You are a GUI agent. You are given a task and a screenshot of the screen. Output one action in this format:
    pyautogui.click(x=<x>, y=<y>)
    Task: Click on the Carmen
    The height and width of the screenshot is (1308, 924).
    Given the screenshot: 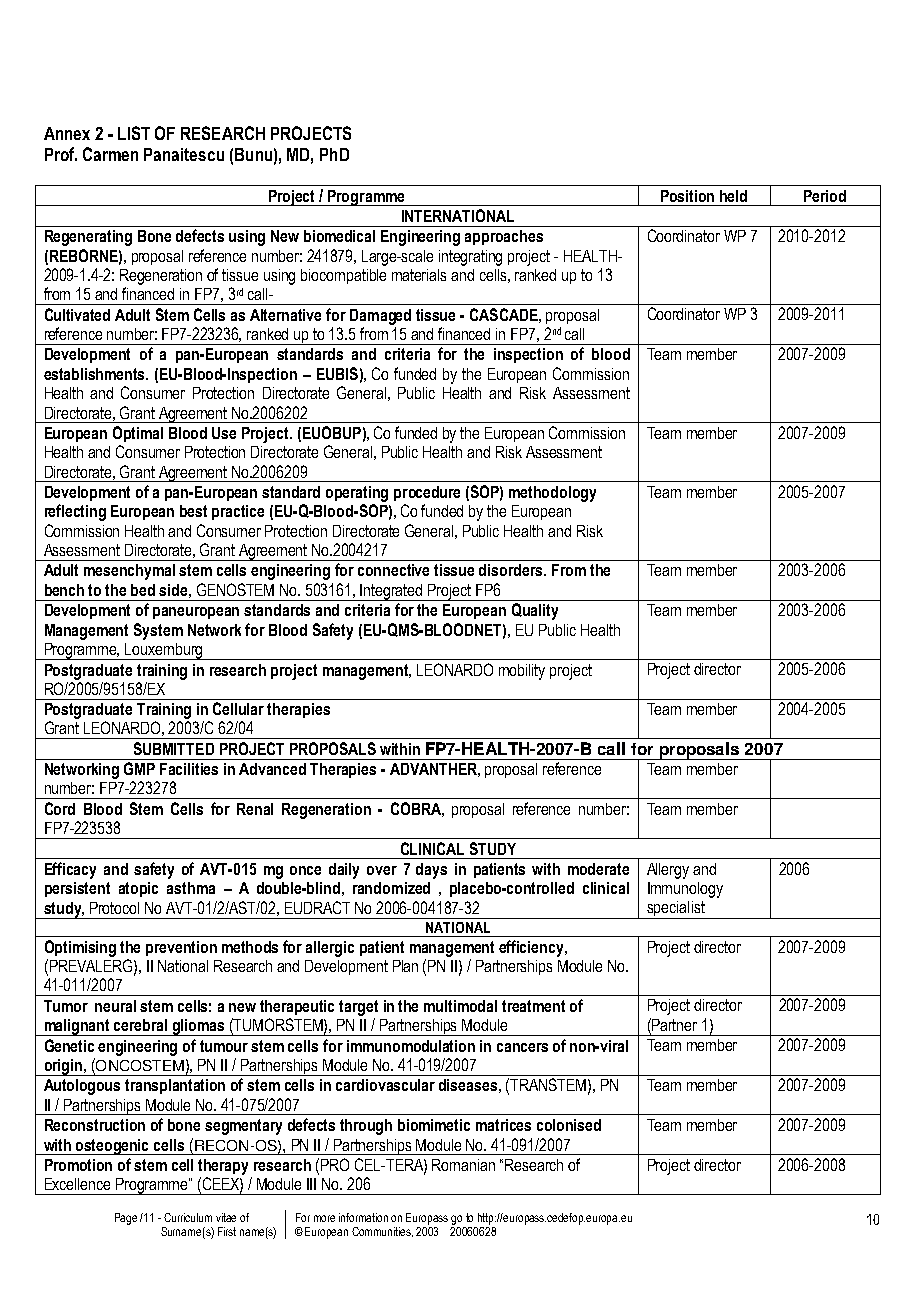 What is the action you would take?
    pyautogui.click(x=110, y=154)
